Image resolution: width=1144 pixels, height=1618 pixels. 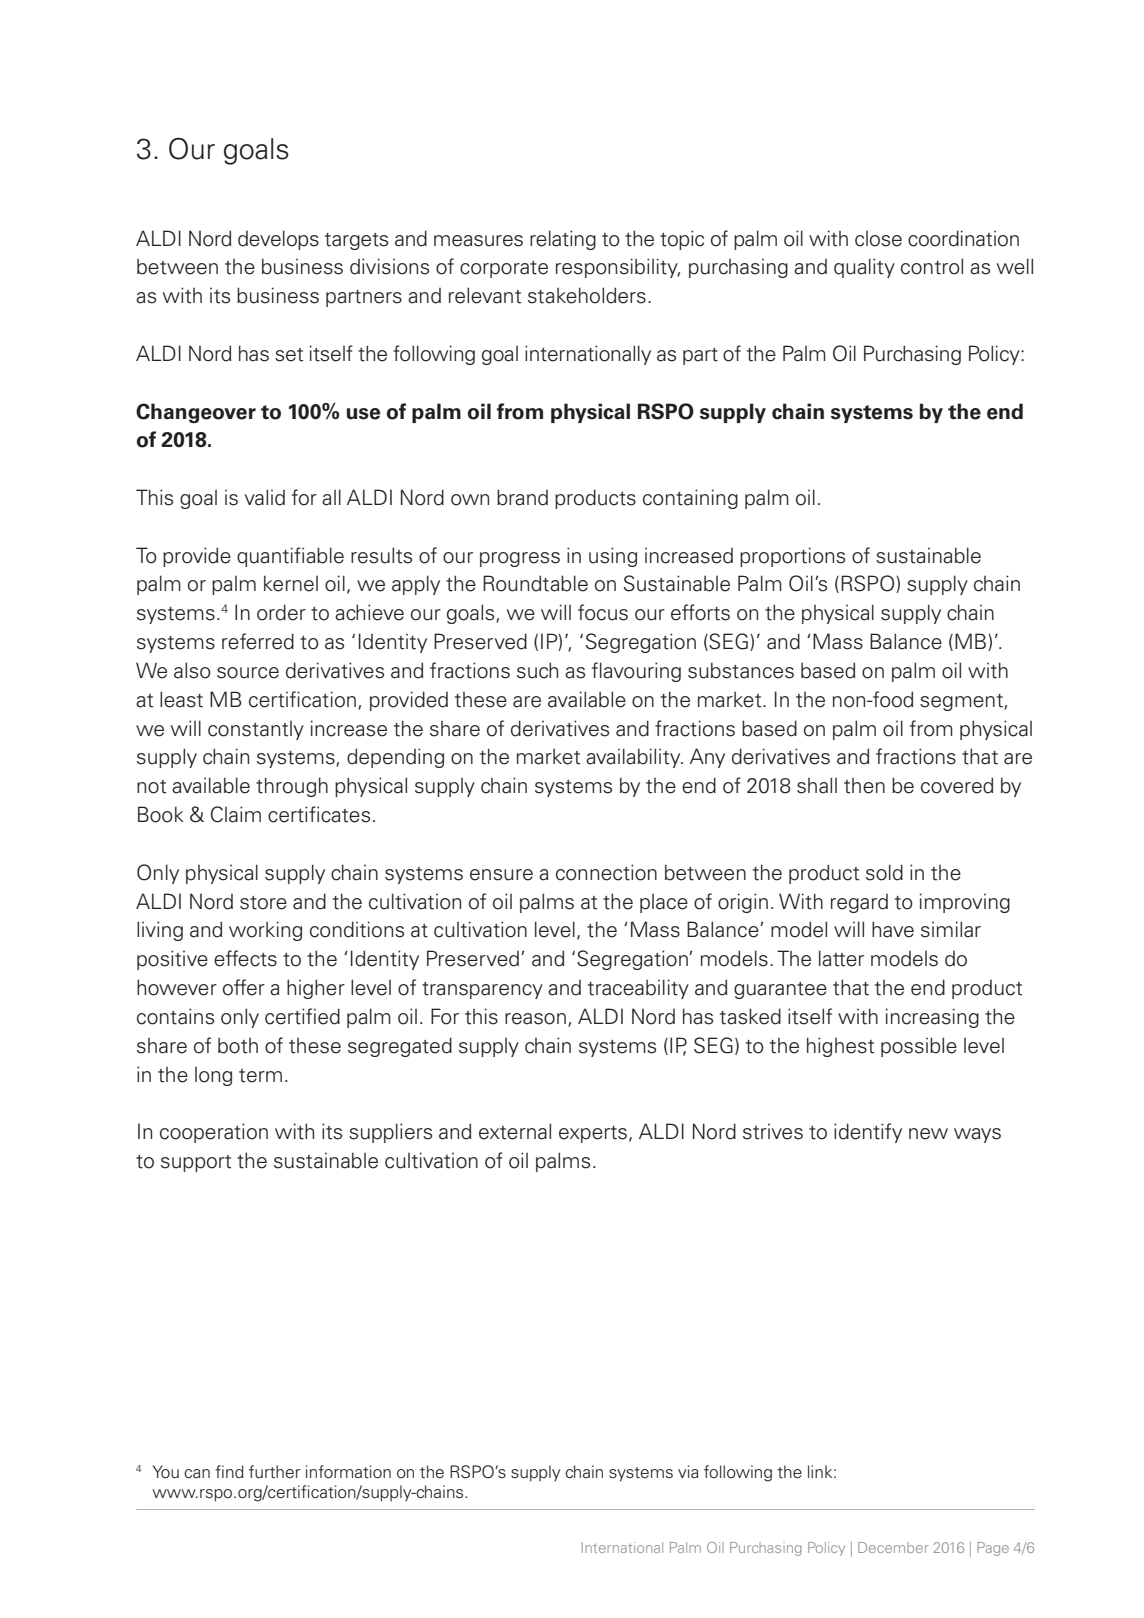 I want to click on further, so click(x=274, y=1472).
